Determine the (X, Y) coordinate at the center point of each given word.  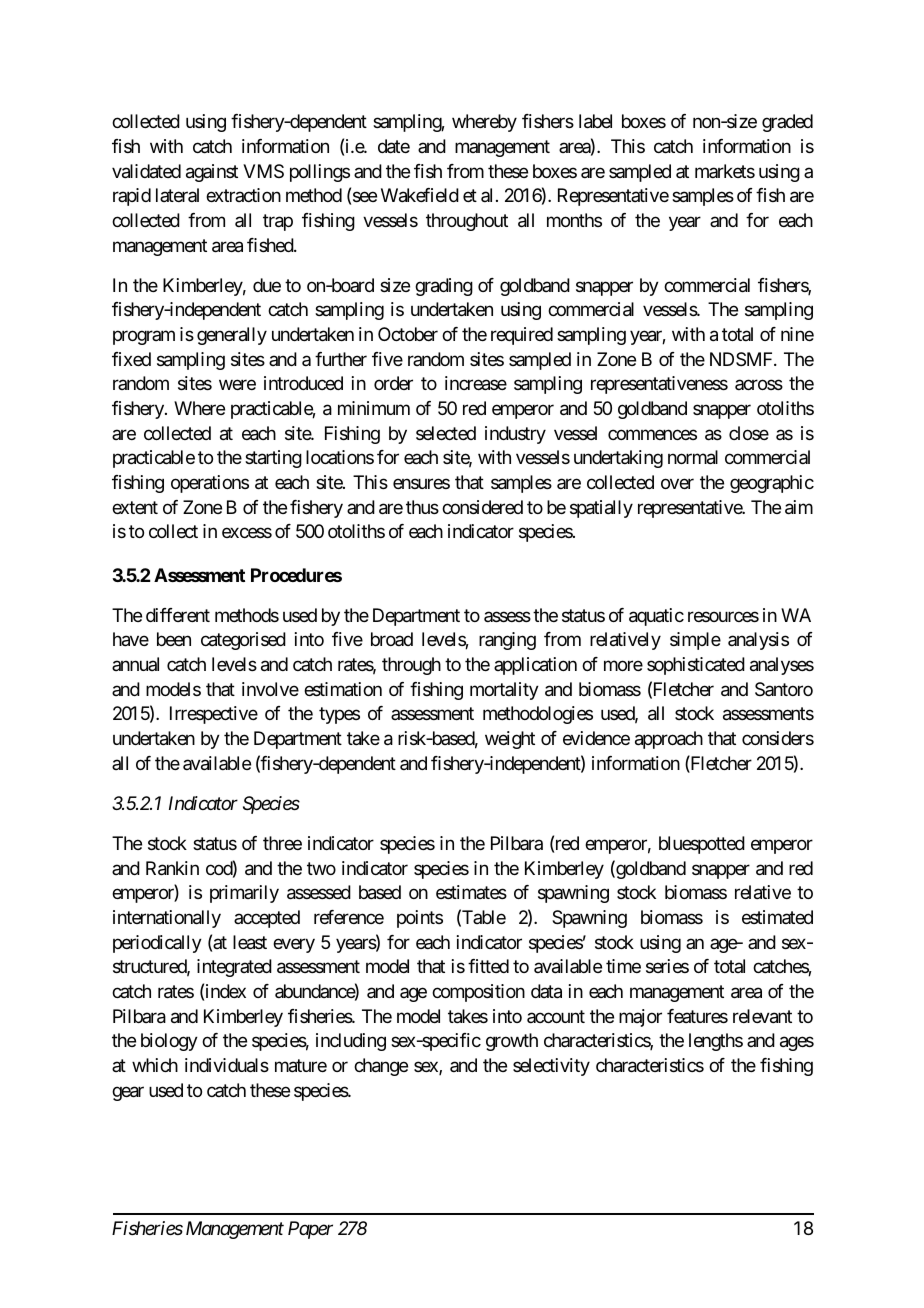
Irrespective (214, 715)
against (212, 173)
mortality (504, 691)
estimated (777, 917)
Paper (310, 1230)
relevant (762, 1016)
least (250, 942)
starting (273, 459)
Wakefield (420, 195)
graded (787, 123)
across (759, 385)
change (381, 1067)
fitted (488, 966)
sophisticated (696, 666)
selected (446, 433)
